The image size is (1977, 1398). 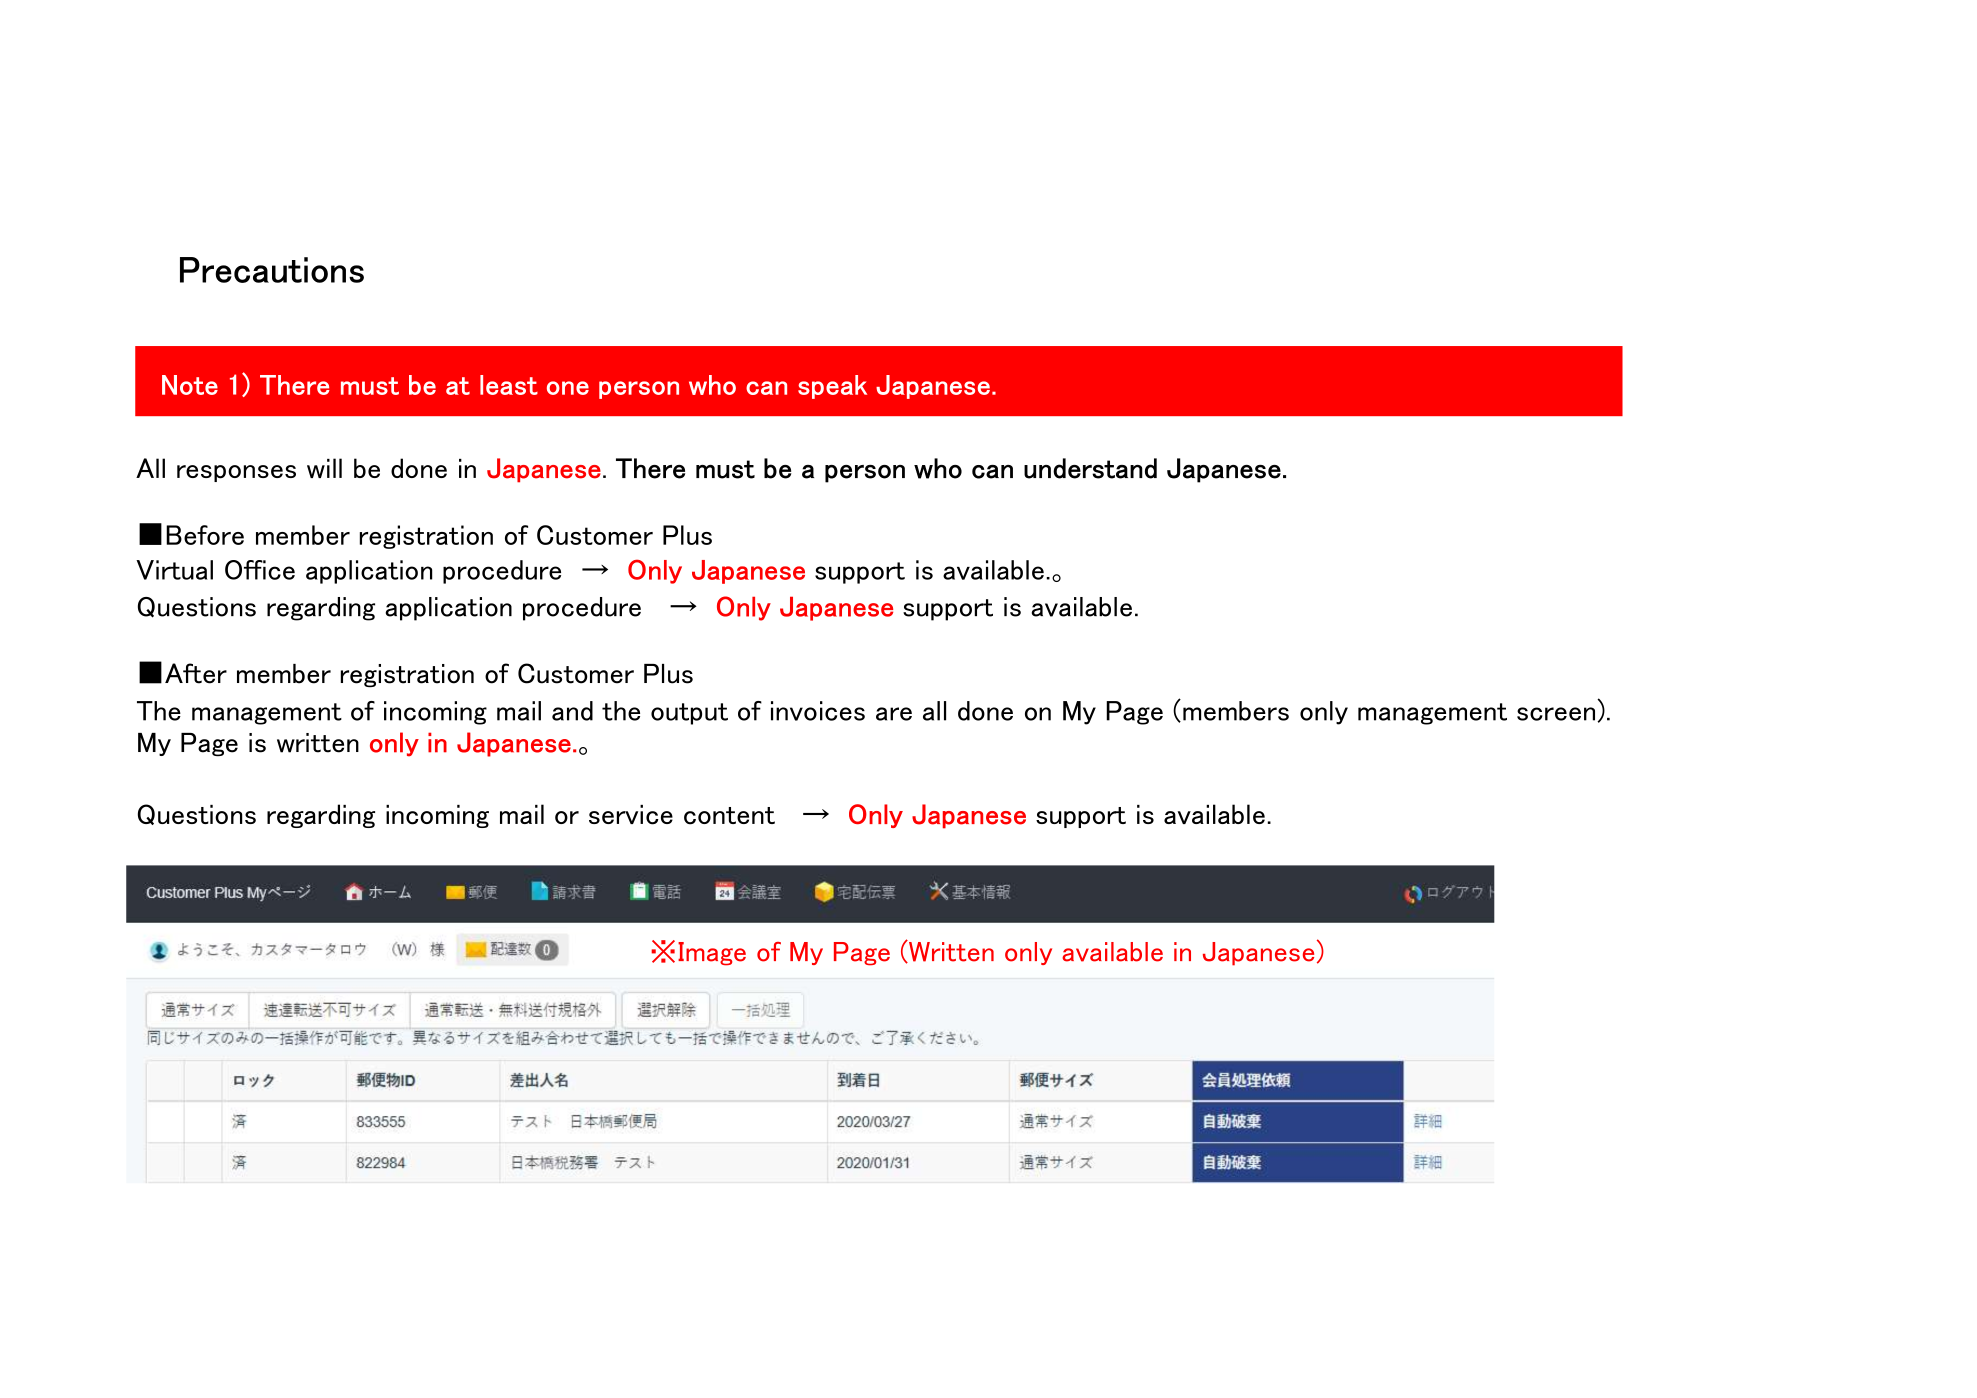 I want to click on will, so click(x=324, y=468).
